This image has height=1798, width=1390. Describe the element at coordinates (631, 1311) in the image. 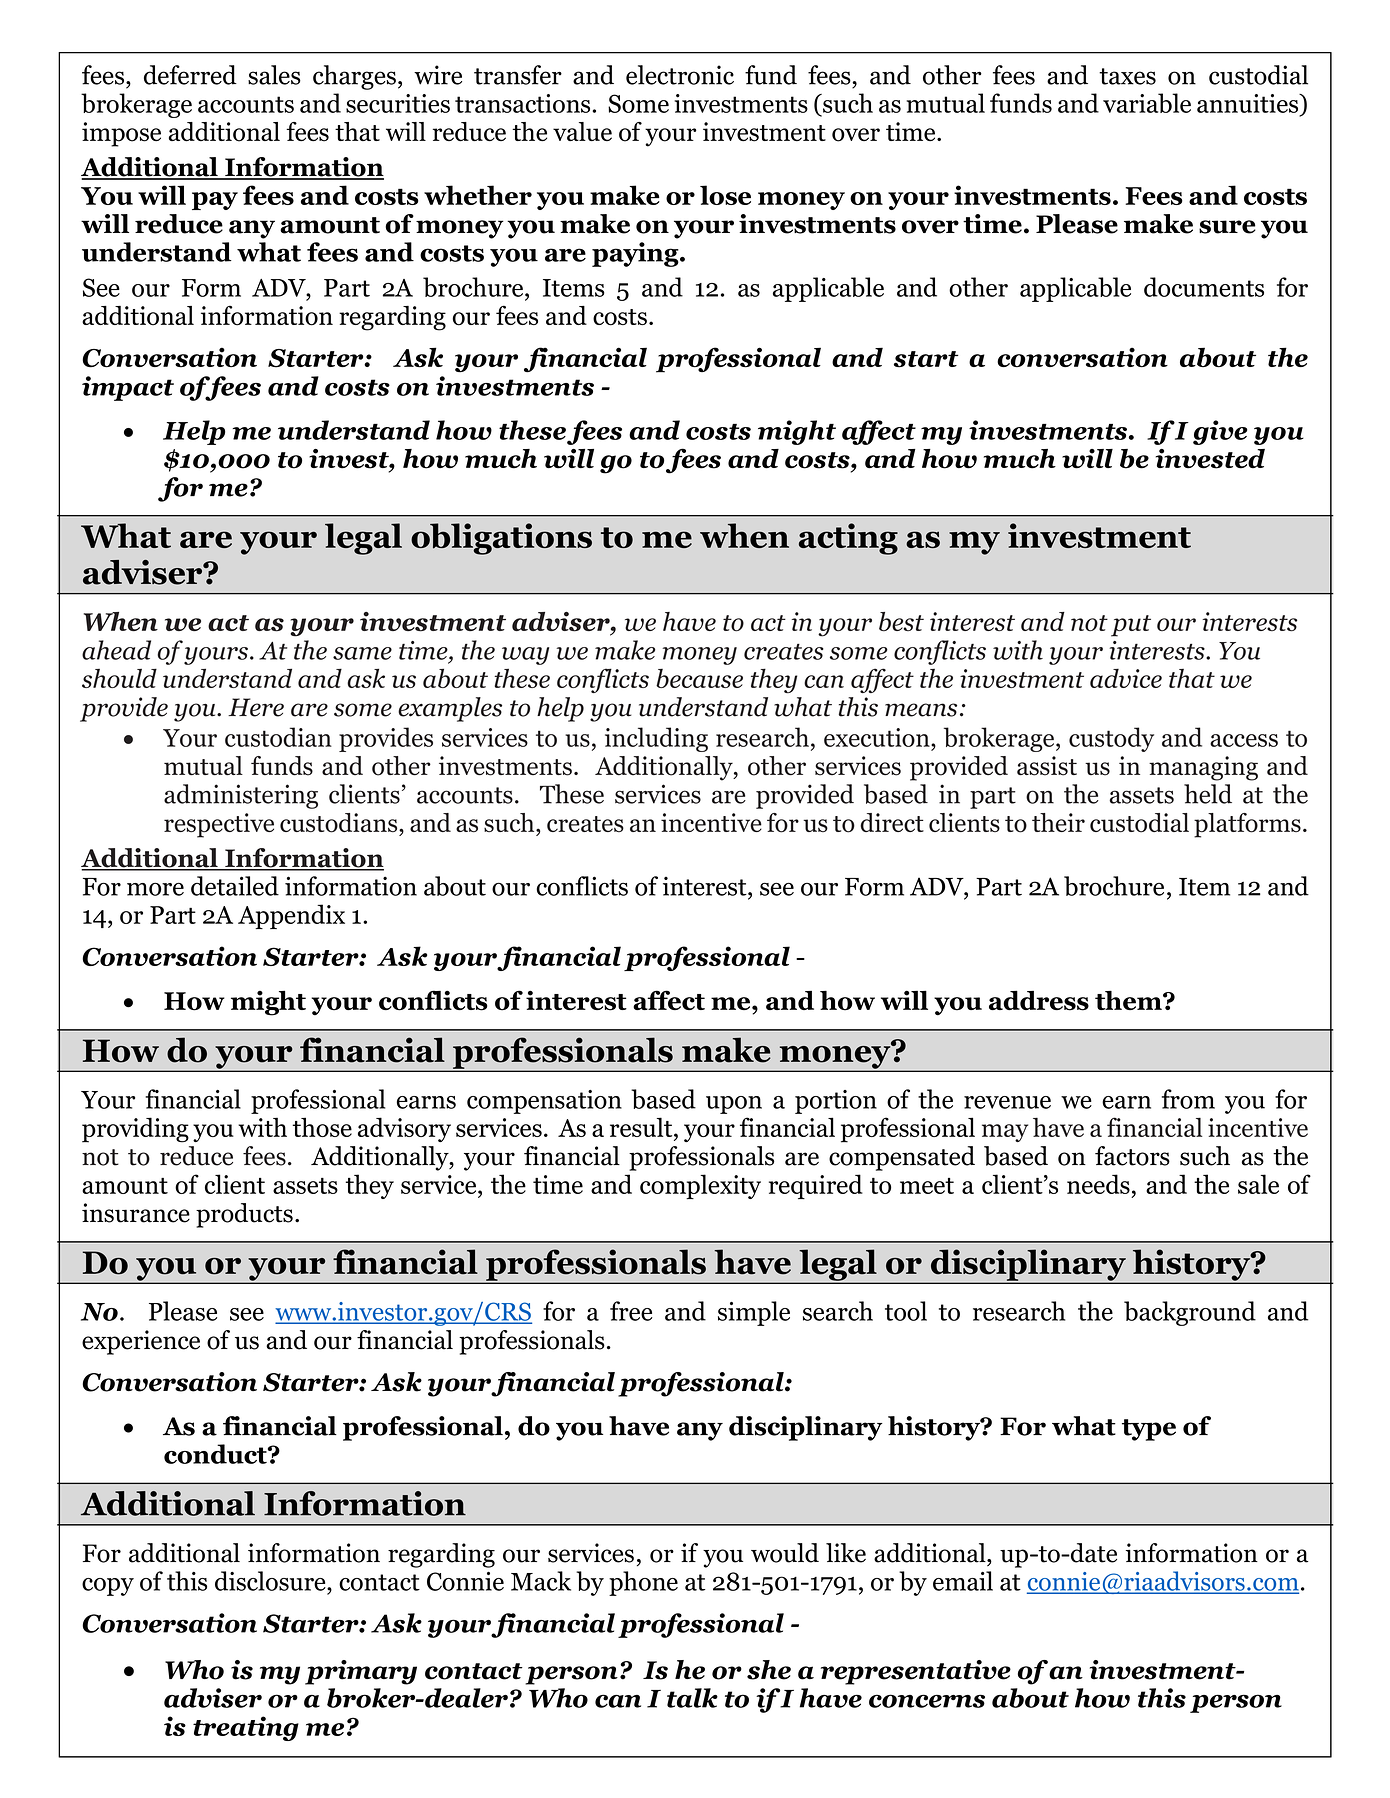

I see `free` at that location.
